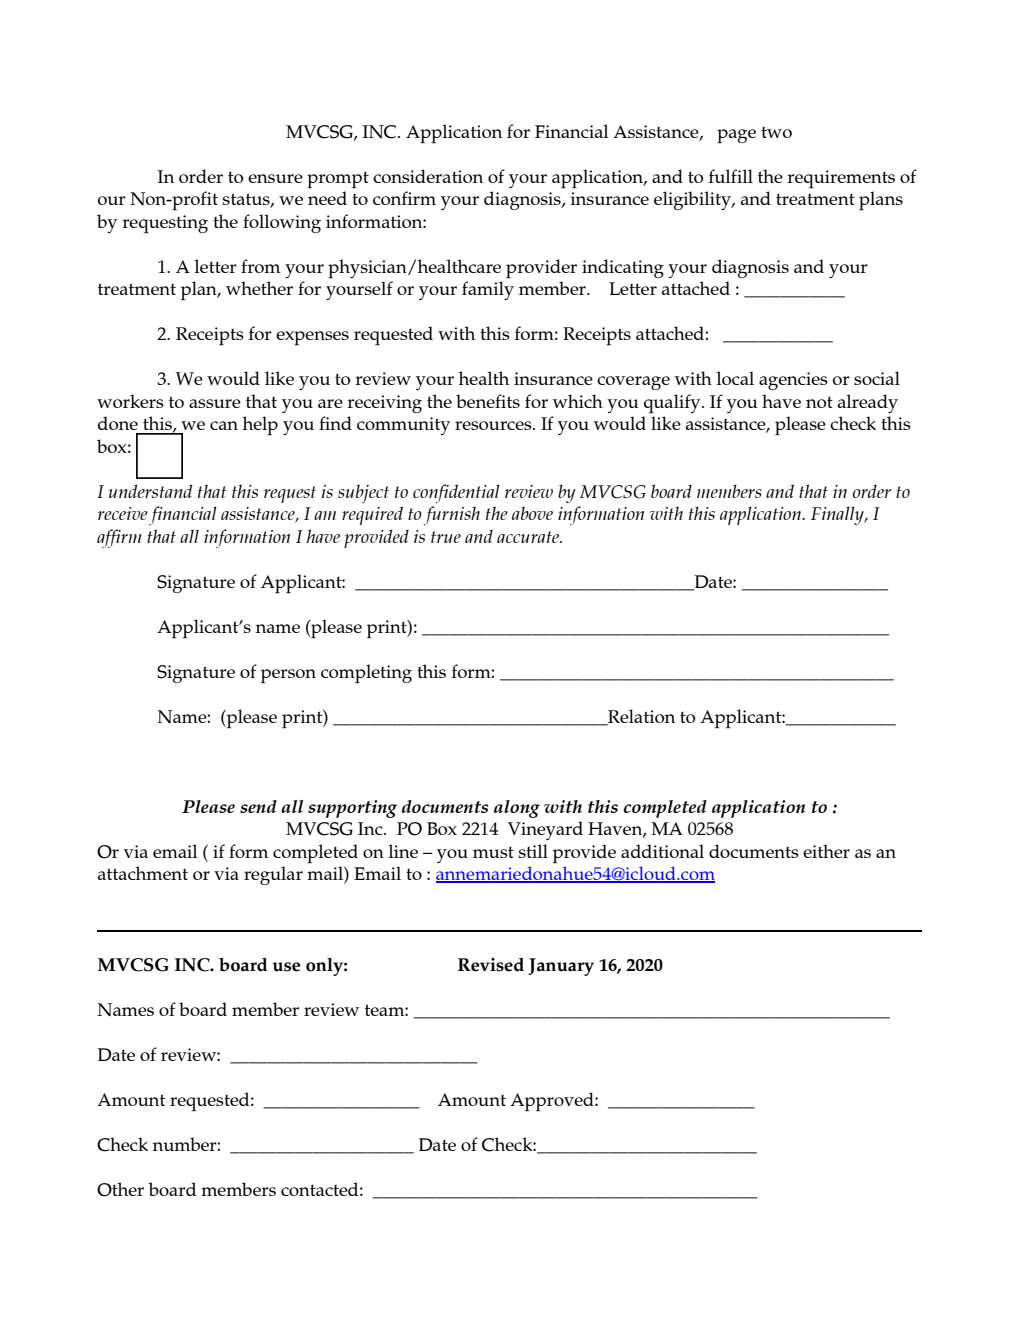  What do you see at coordinates (553, 1101) in the page?
I see `Approved` at bounding box center [553, 1101].
